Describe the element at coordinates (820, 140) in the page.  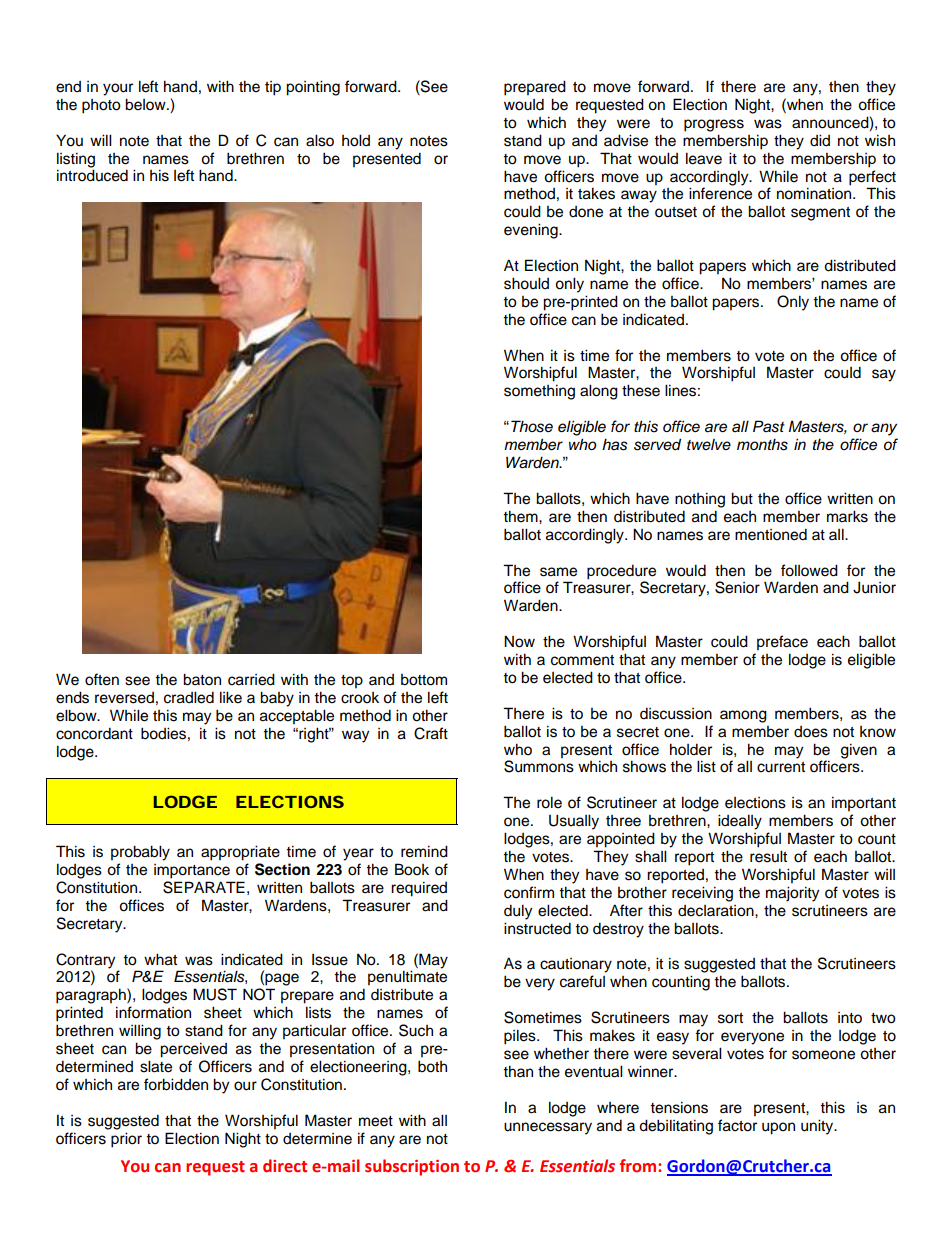
I see `did` at that location.
